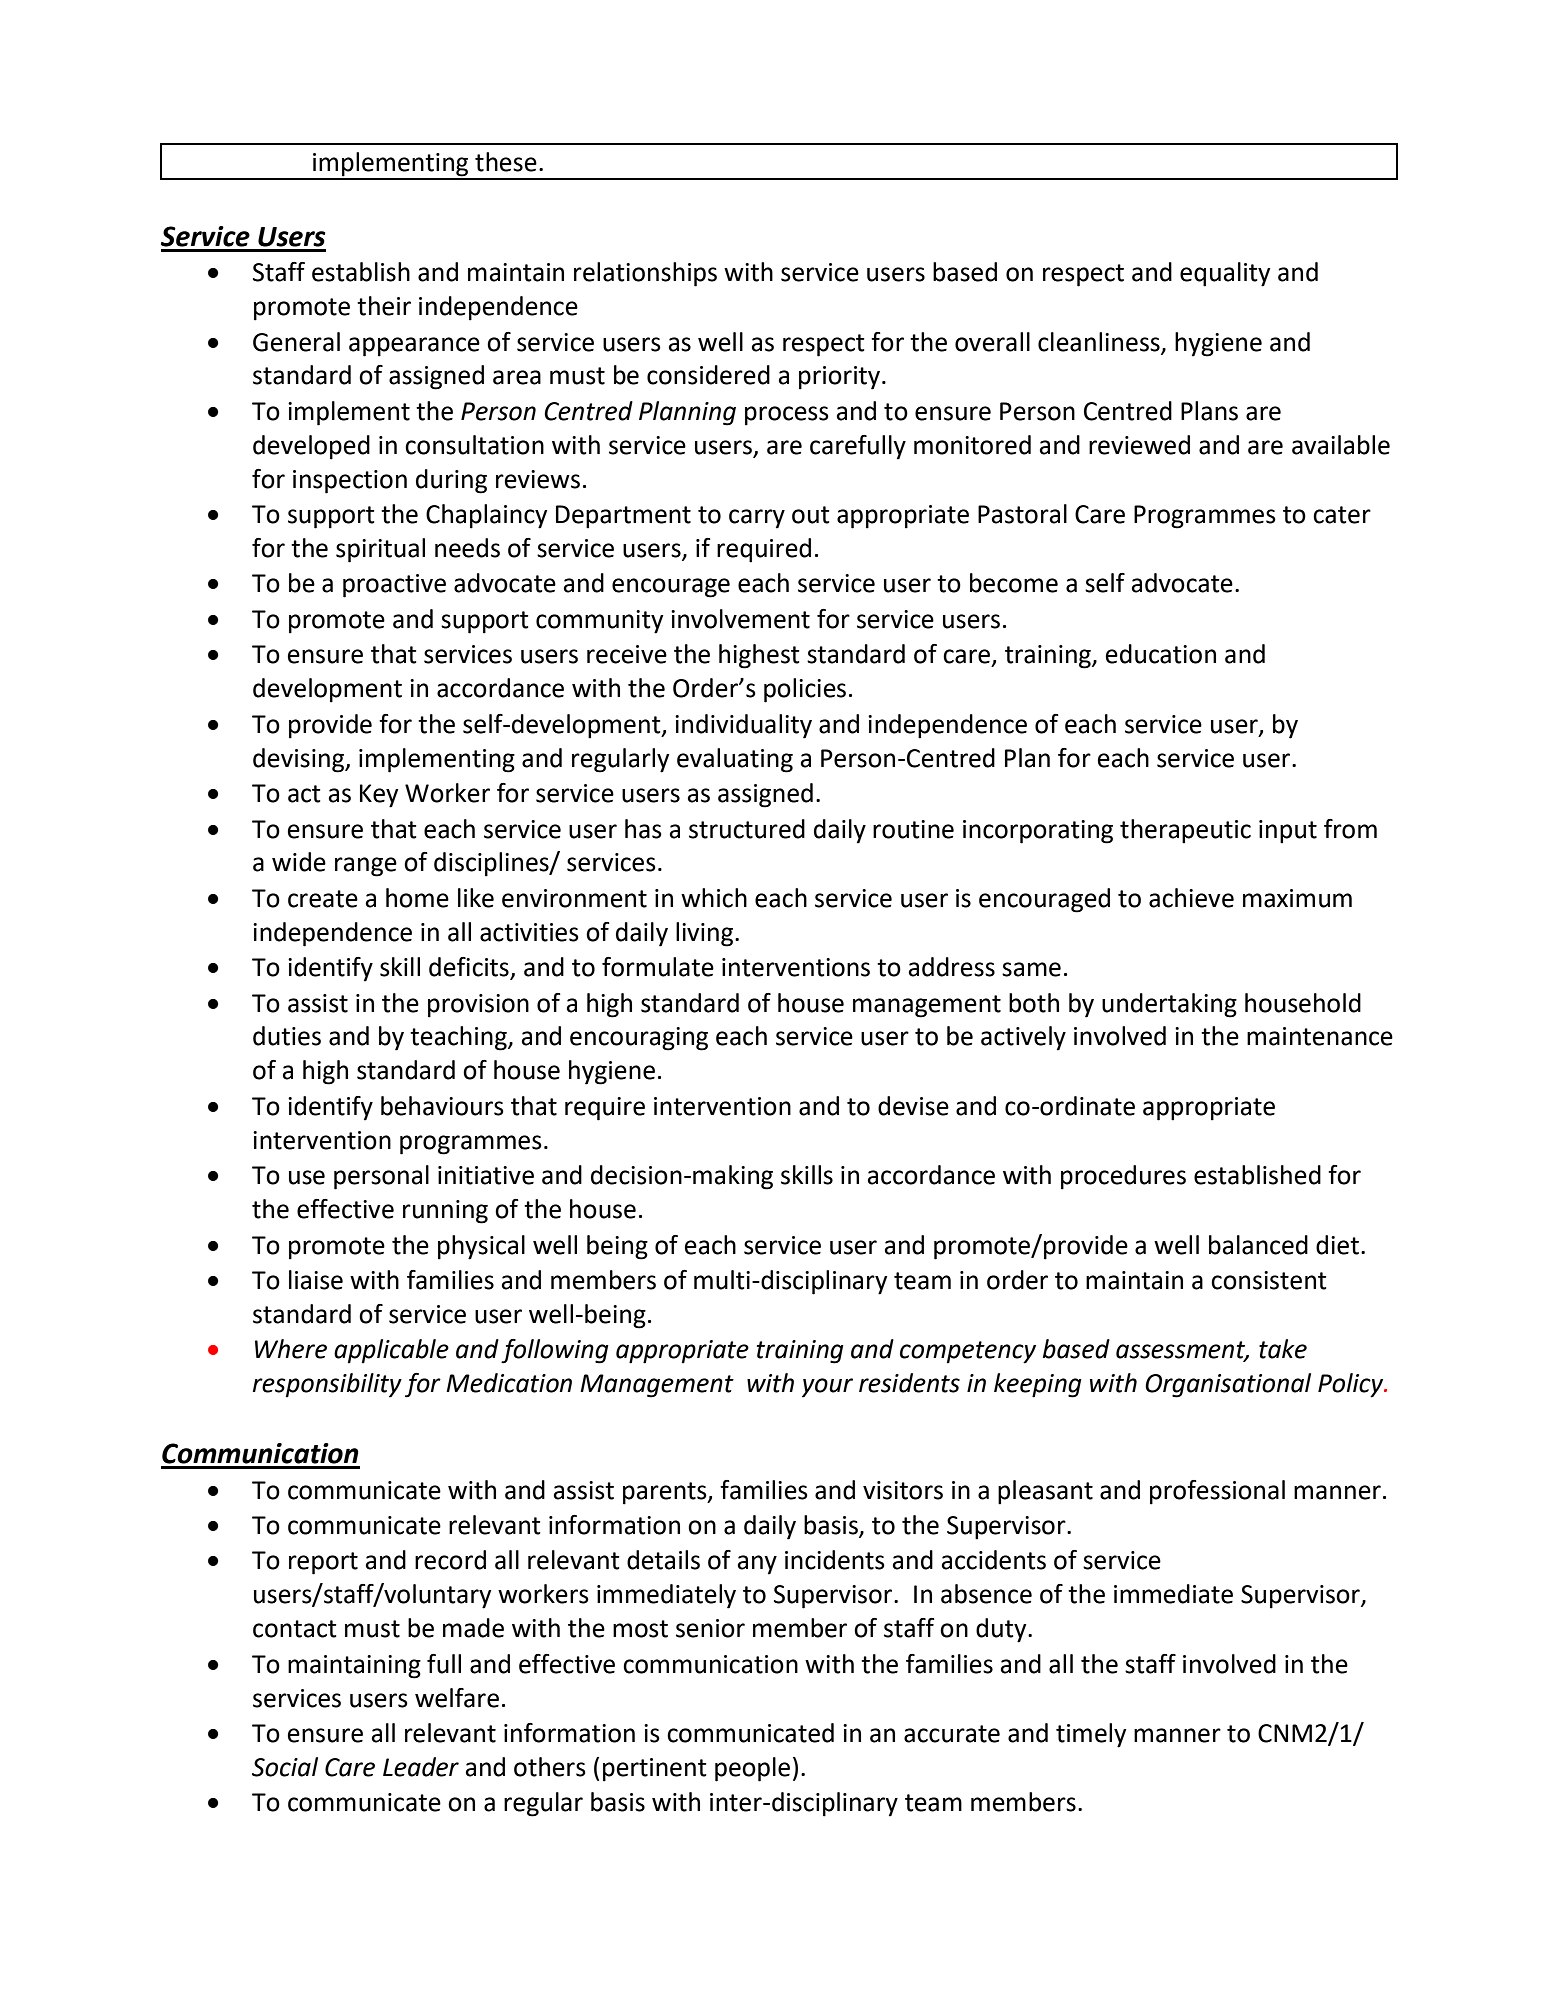 This screenshot has height=2001, width=1546. What do you see at coordinates (451, 481) in the screenshot?
I see `during` at bounding box center [451, 481].
